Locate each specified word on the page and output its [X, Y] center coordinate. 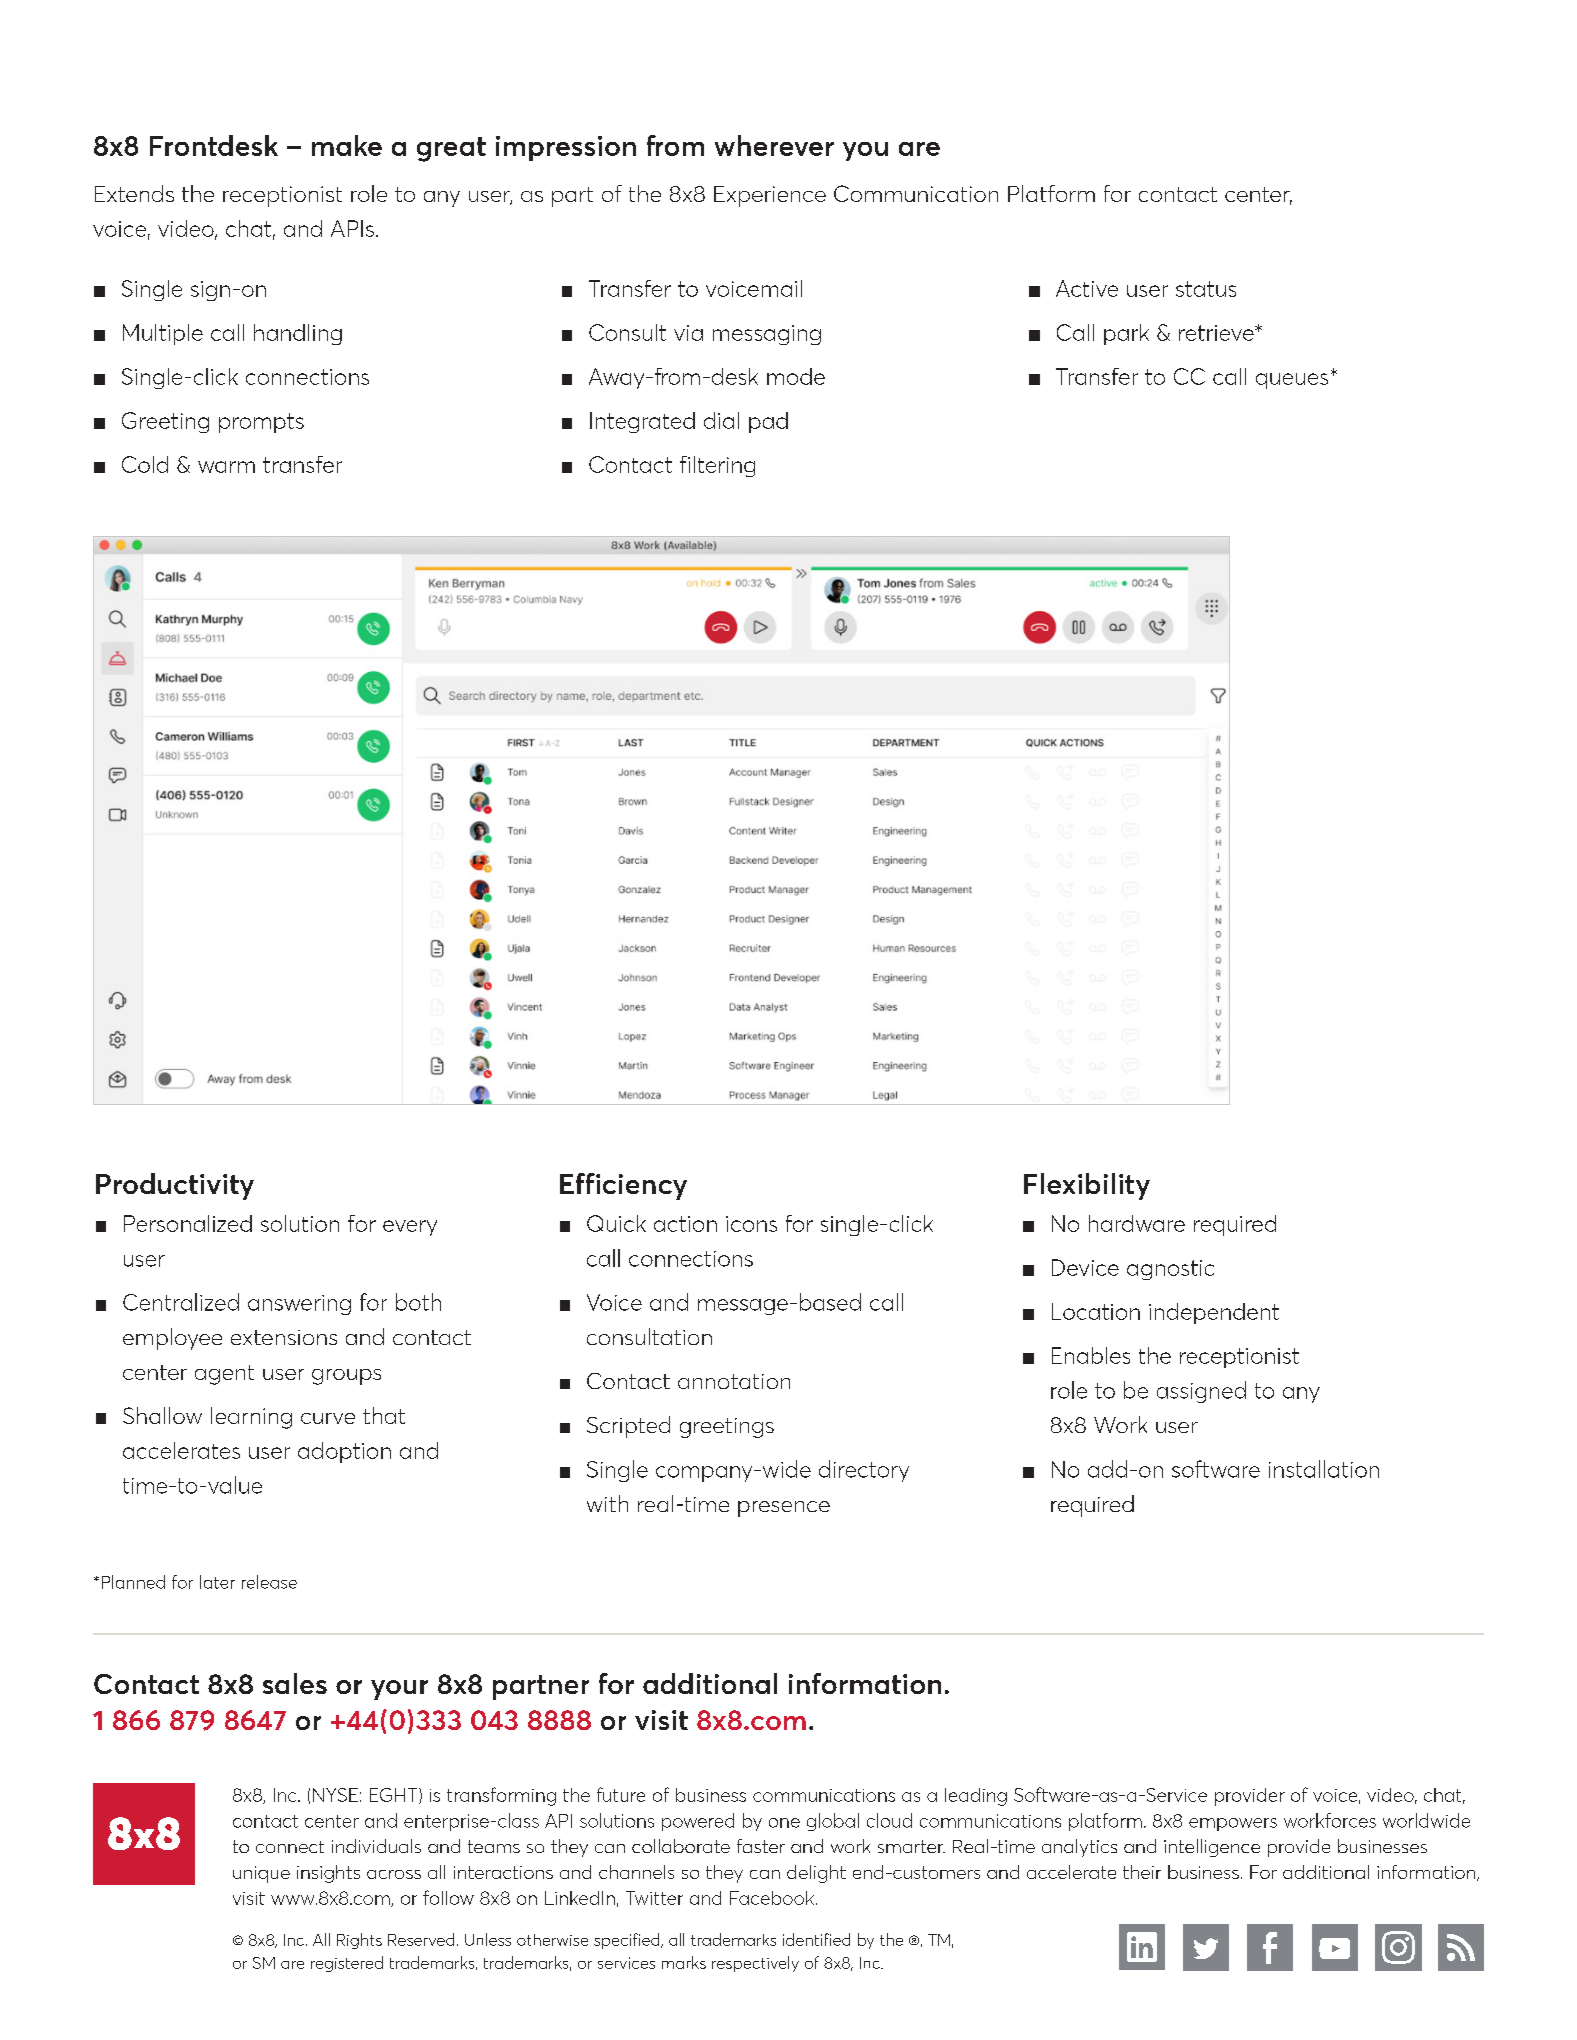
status [1206, 289]
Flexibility [1087, 1186]
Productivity [175, 1186]
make [347, 145]
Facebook [772, 1898]
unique [261, 1874]
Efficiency [623, 1186]
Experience [770, 196]
